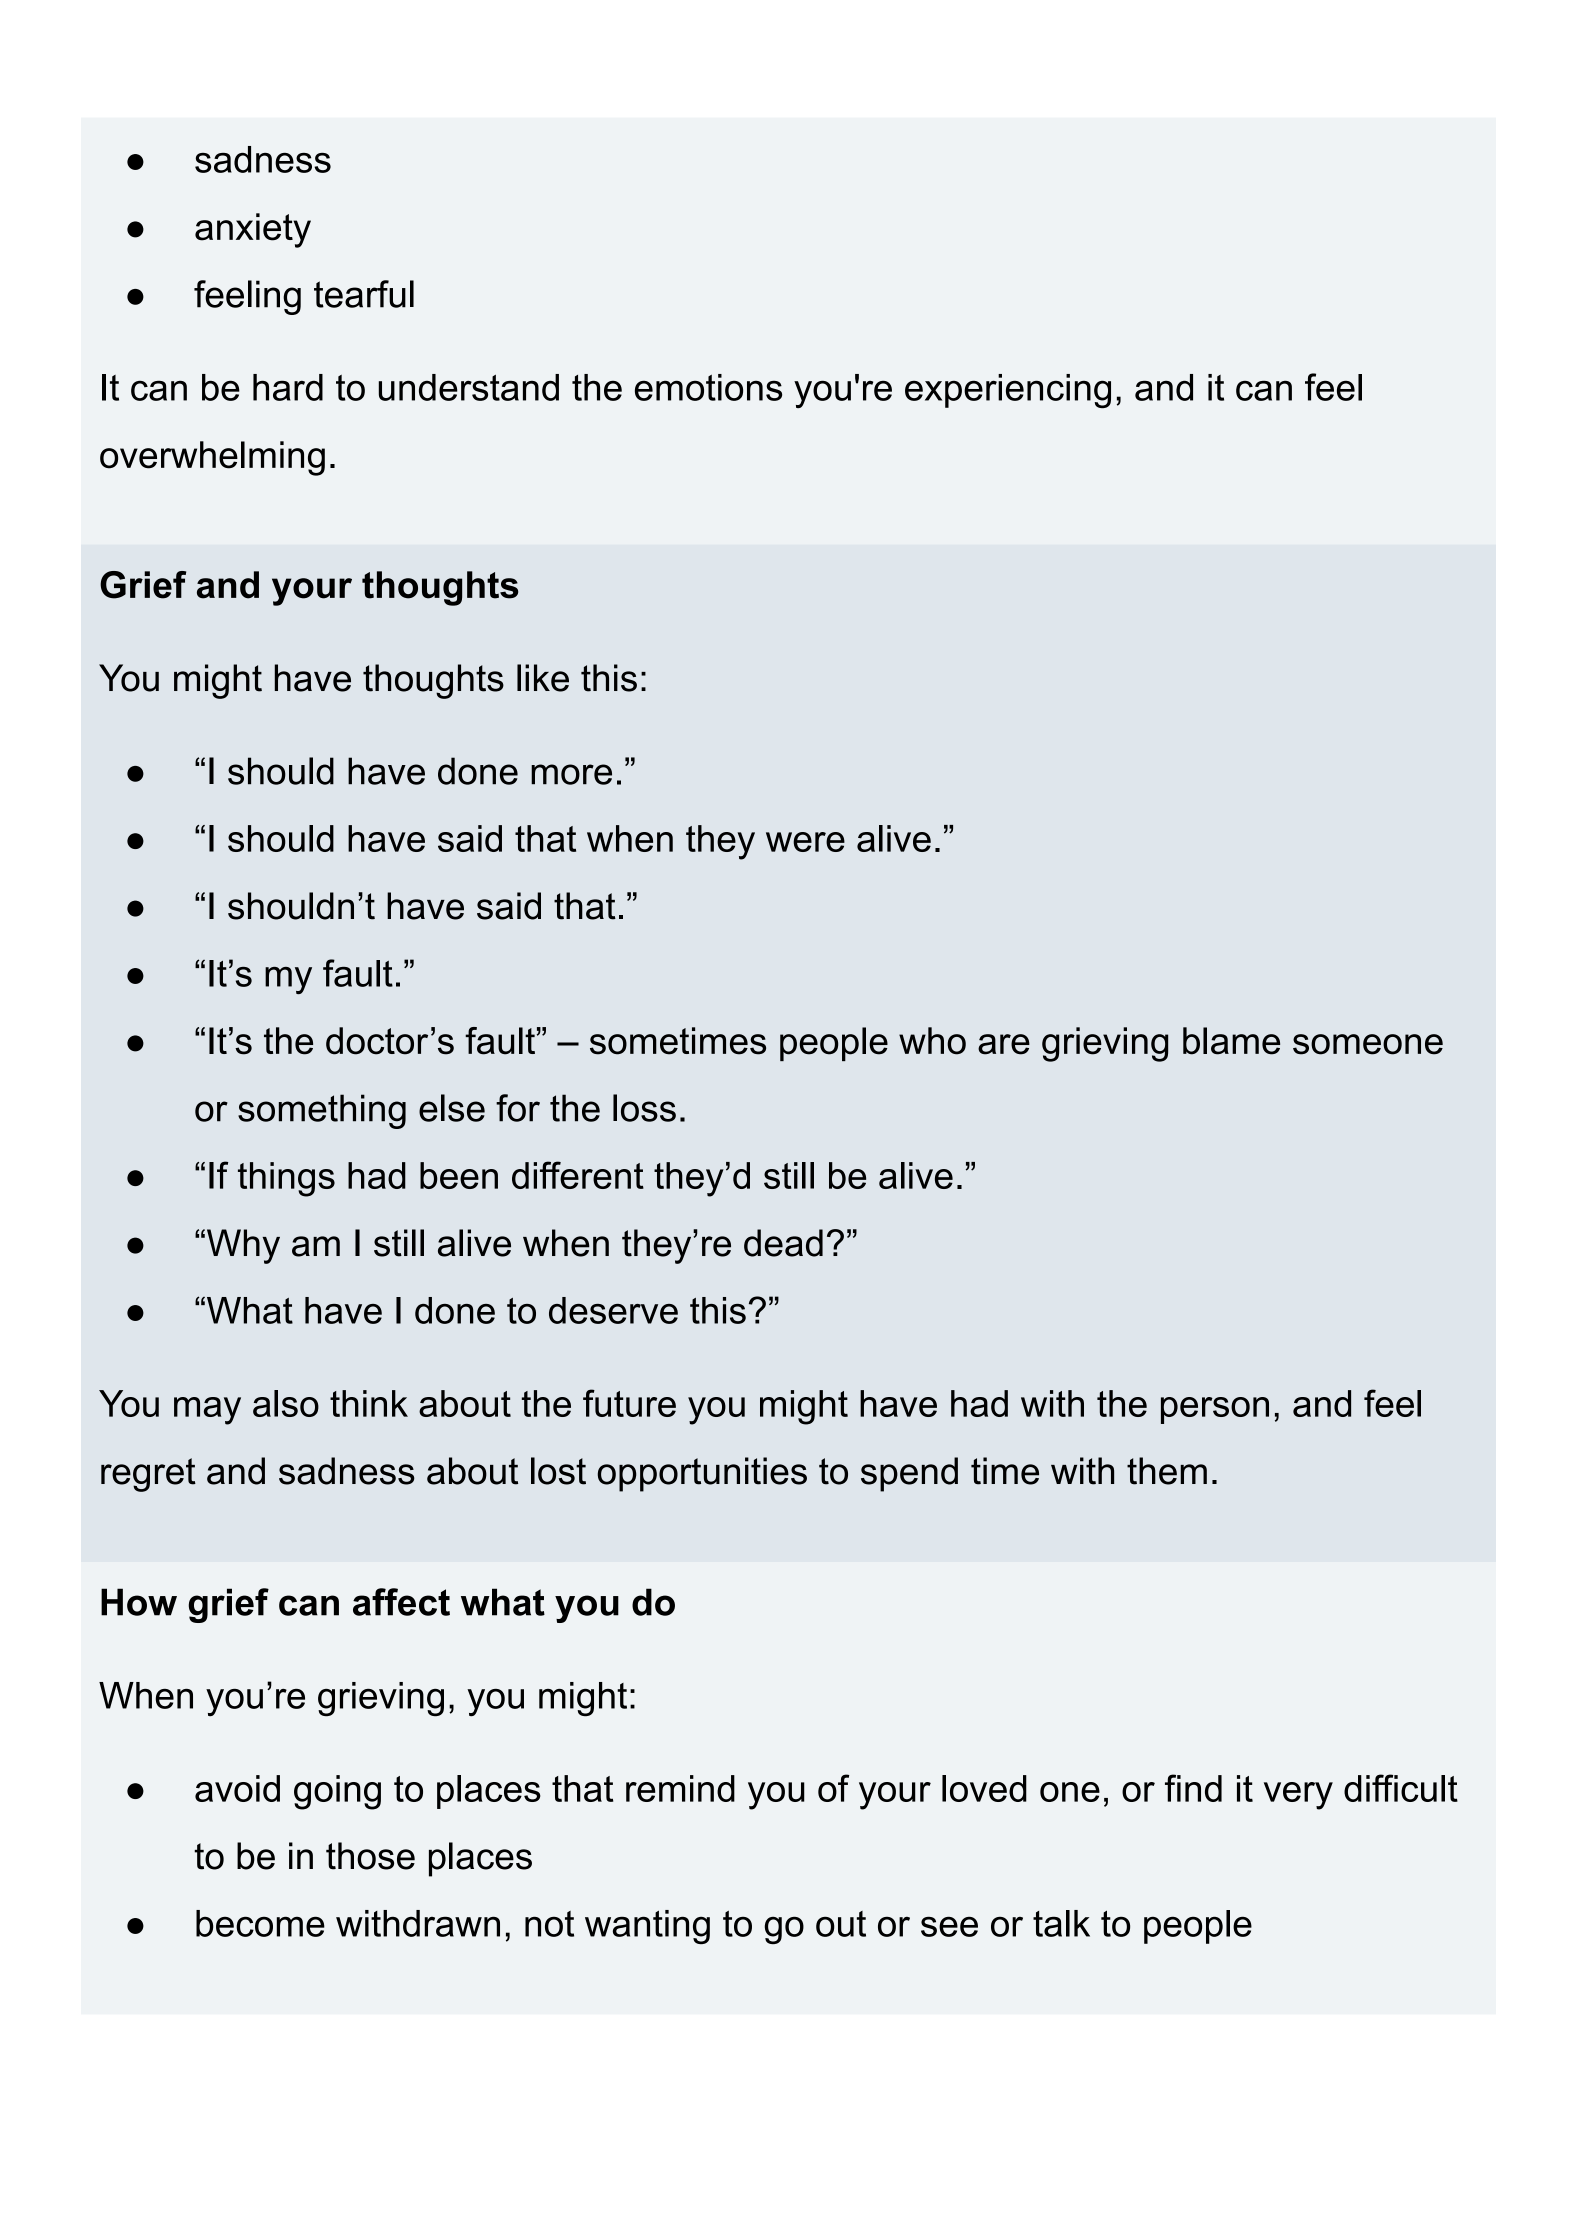 The image size is (1573, 2223). I want to click on tearful, so click(364, 294).
